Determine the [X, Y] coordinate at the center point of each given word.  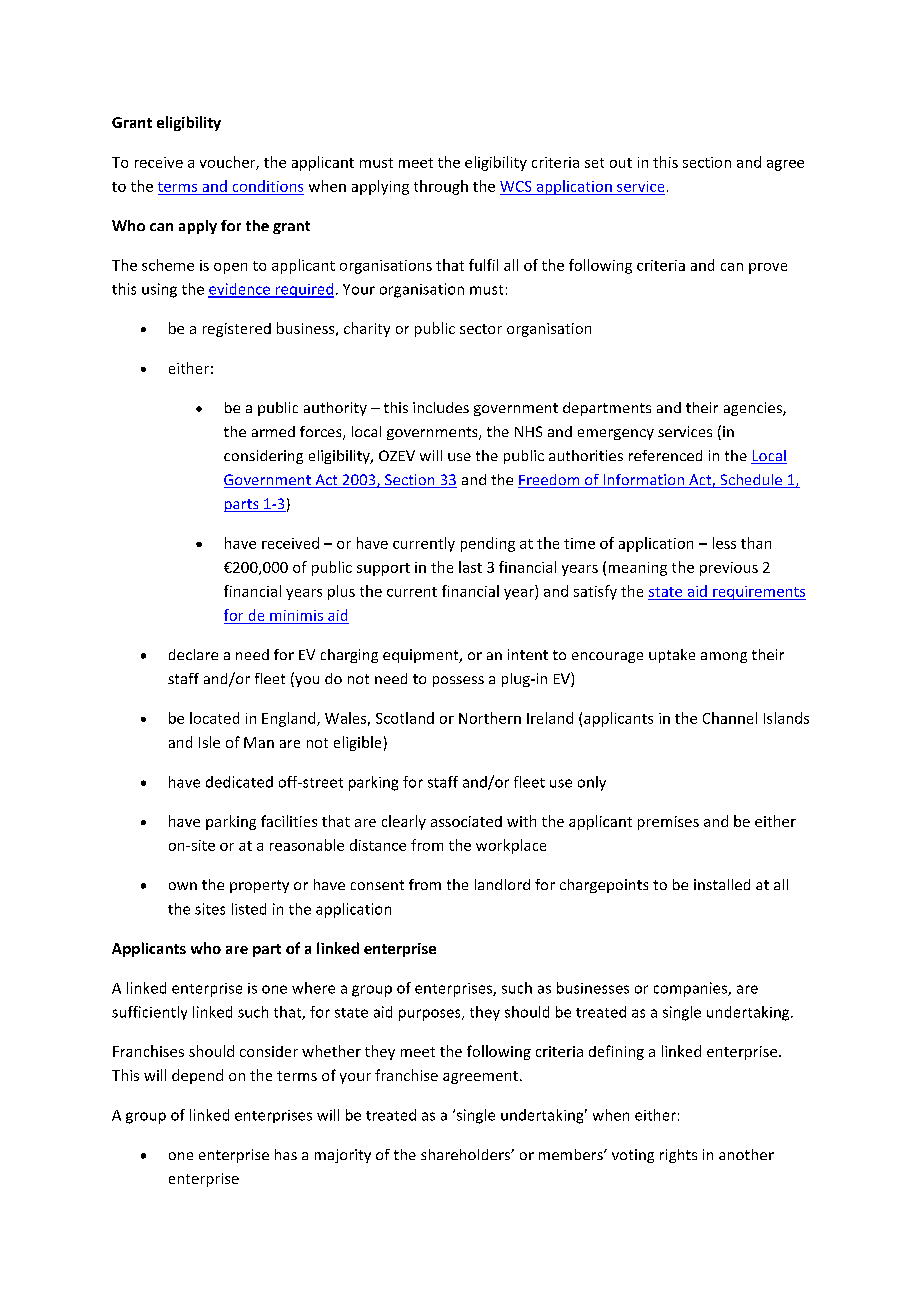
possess [458, 681]
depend [197, 1076]
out [621, 163]
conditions [268, 186]
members [572, 1154]
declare [193, 654]
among [724, 657]
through [441, 187]
